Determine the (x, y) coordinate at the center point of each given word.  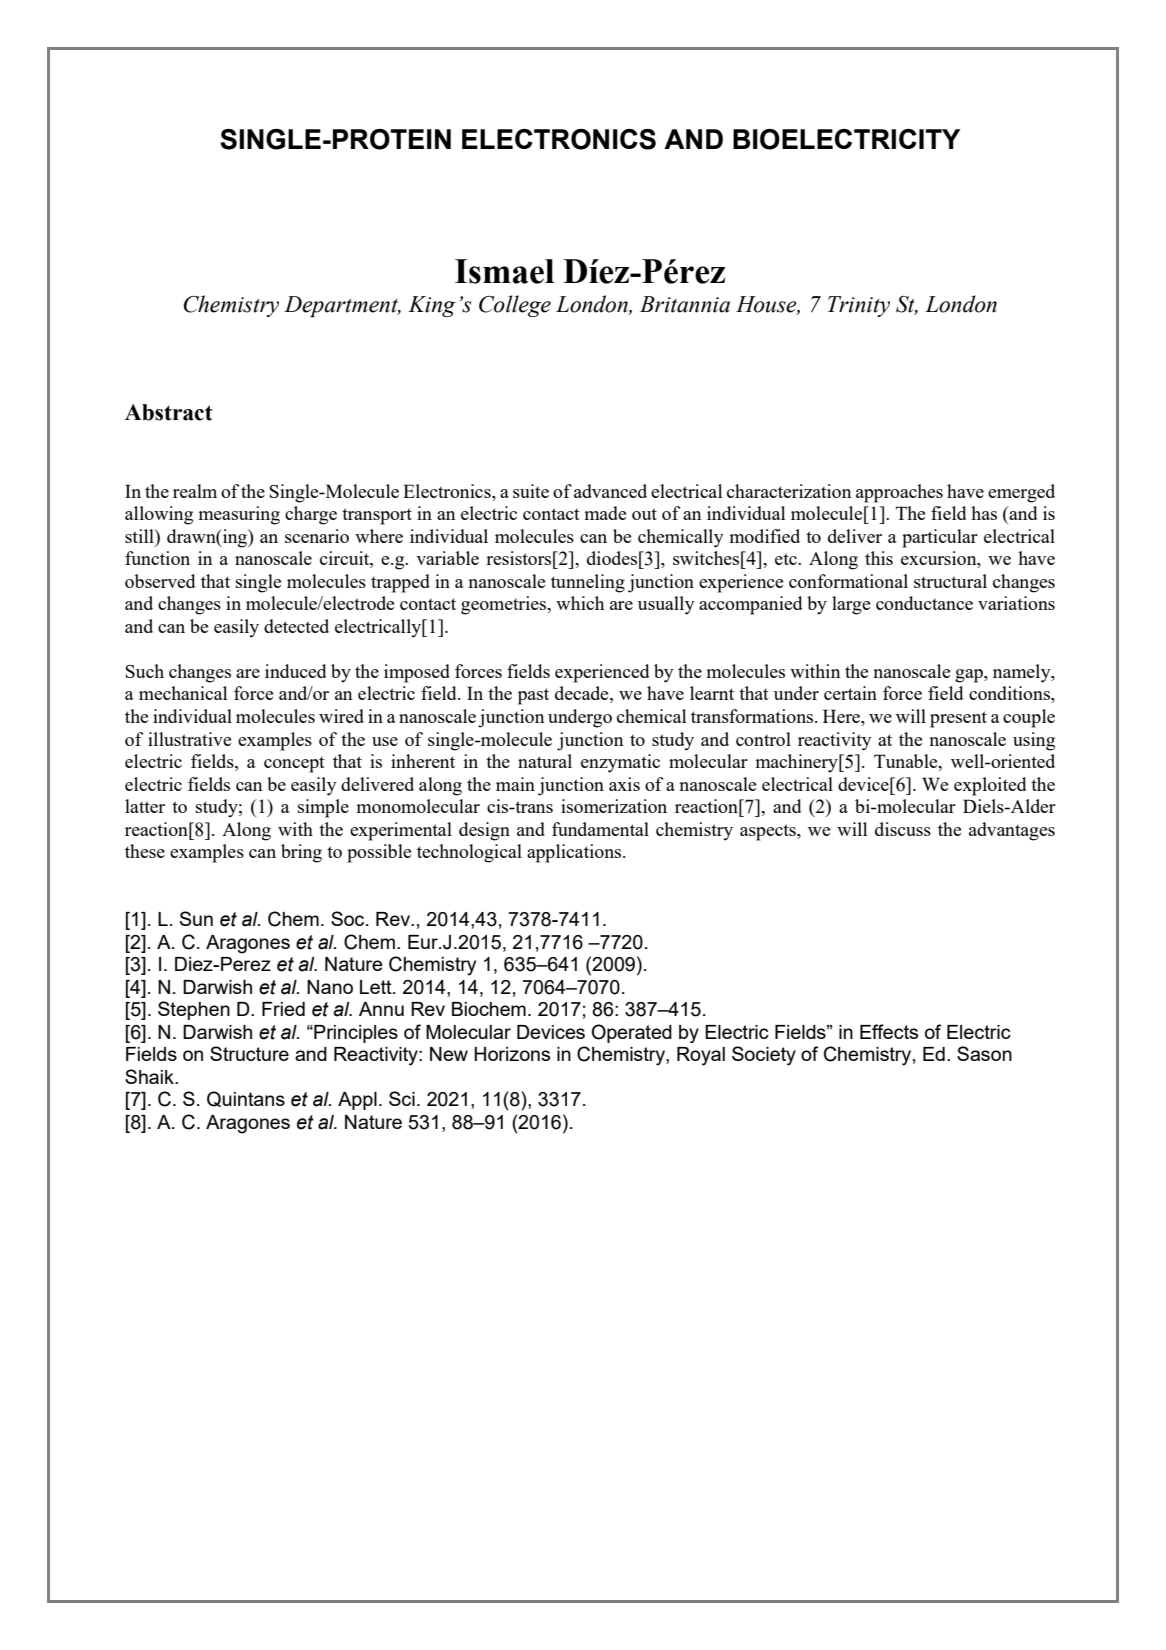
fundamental (600, 829)
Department (342, 306)
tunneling (588, 583)
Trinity (859, 306)
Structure (249, 1053)
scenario (317, 536)
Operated (632, 1033)
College (515, 306)
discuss (903, 829)
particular (940, 538)
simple (323, 808)
